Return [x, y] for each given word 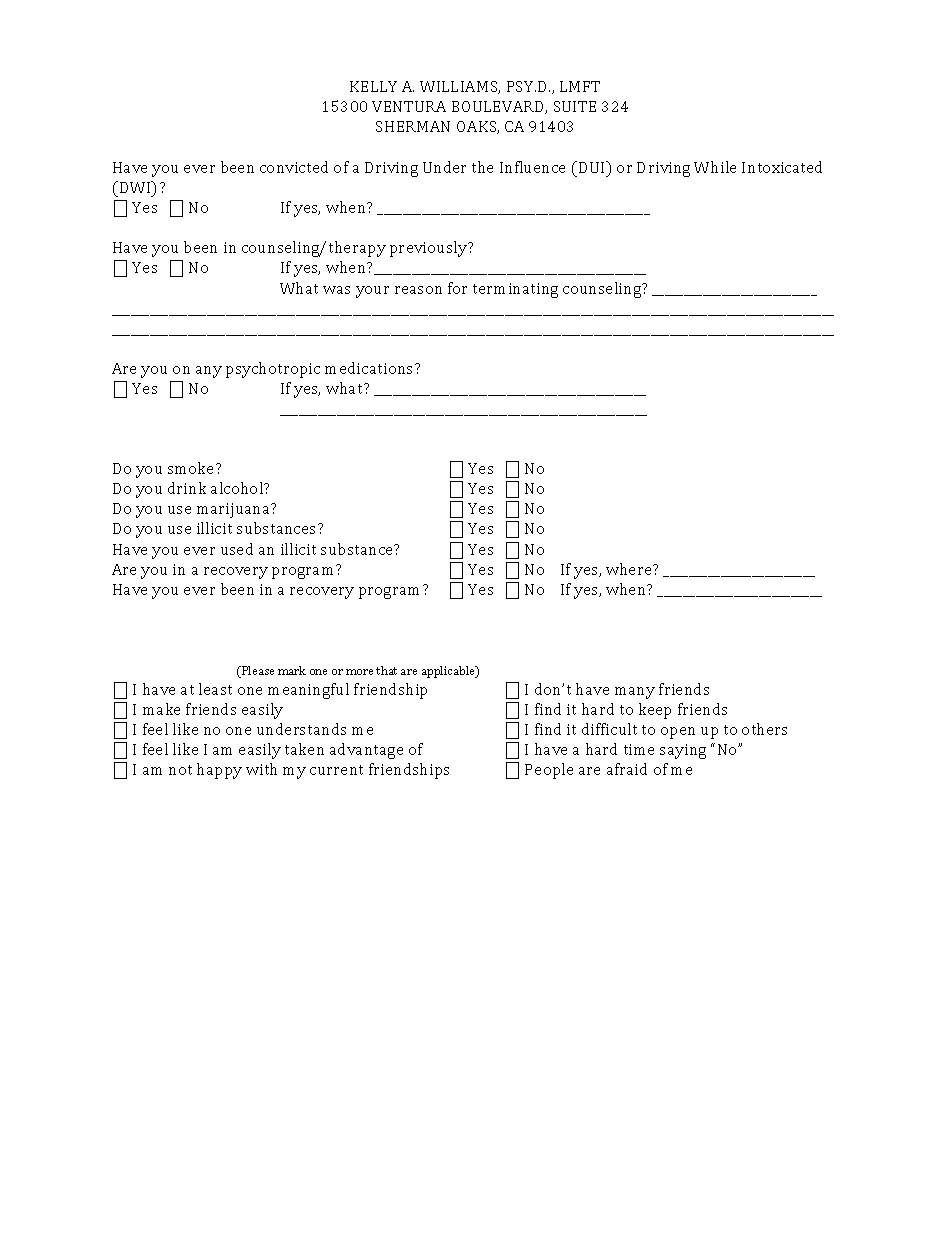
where [630, 569]
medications [370, 368]
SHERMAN [413, 126]
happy [219, 771]
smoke [192, 468]
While [715, 167]
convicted [294, 167]
